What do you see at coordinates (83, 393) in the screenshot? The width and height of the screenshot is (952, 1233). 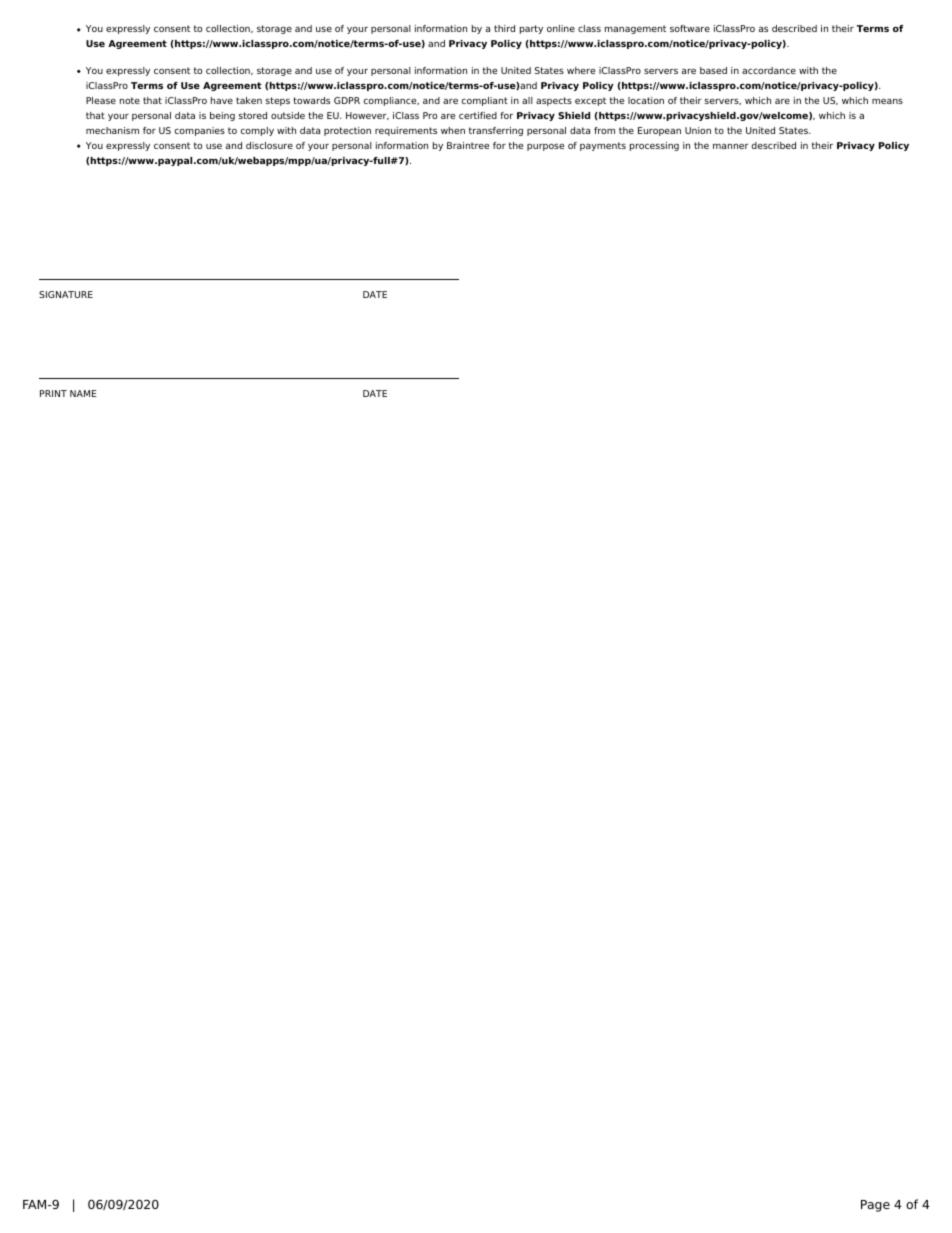 I see `NAME` at bounding box center [83, 393].
